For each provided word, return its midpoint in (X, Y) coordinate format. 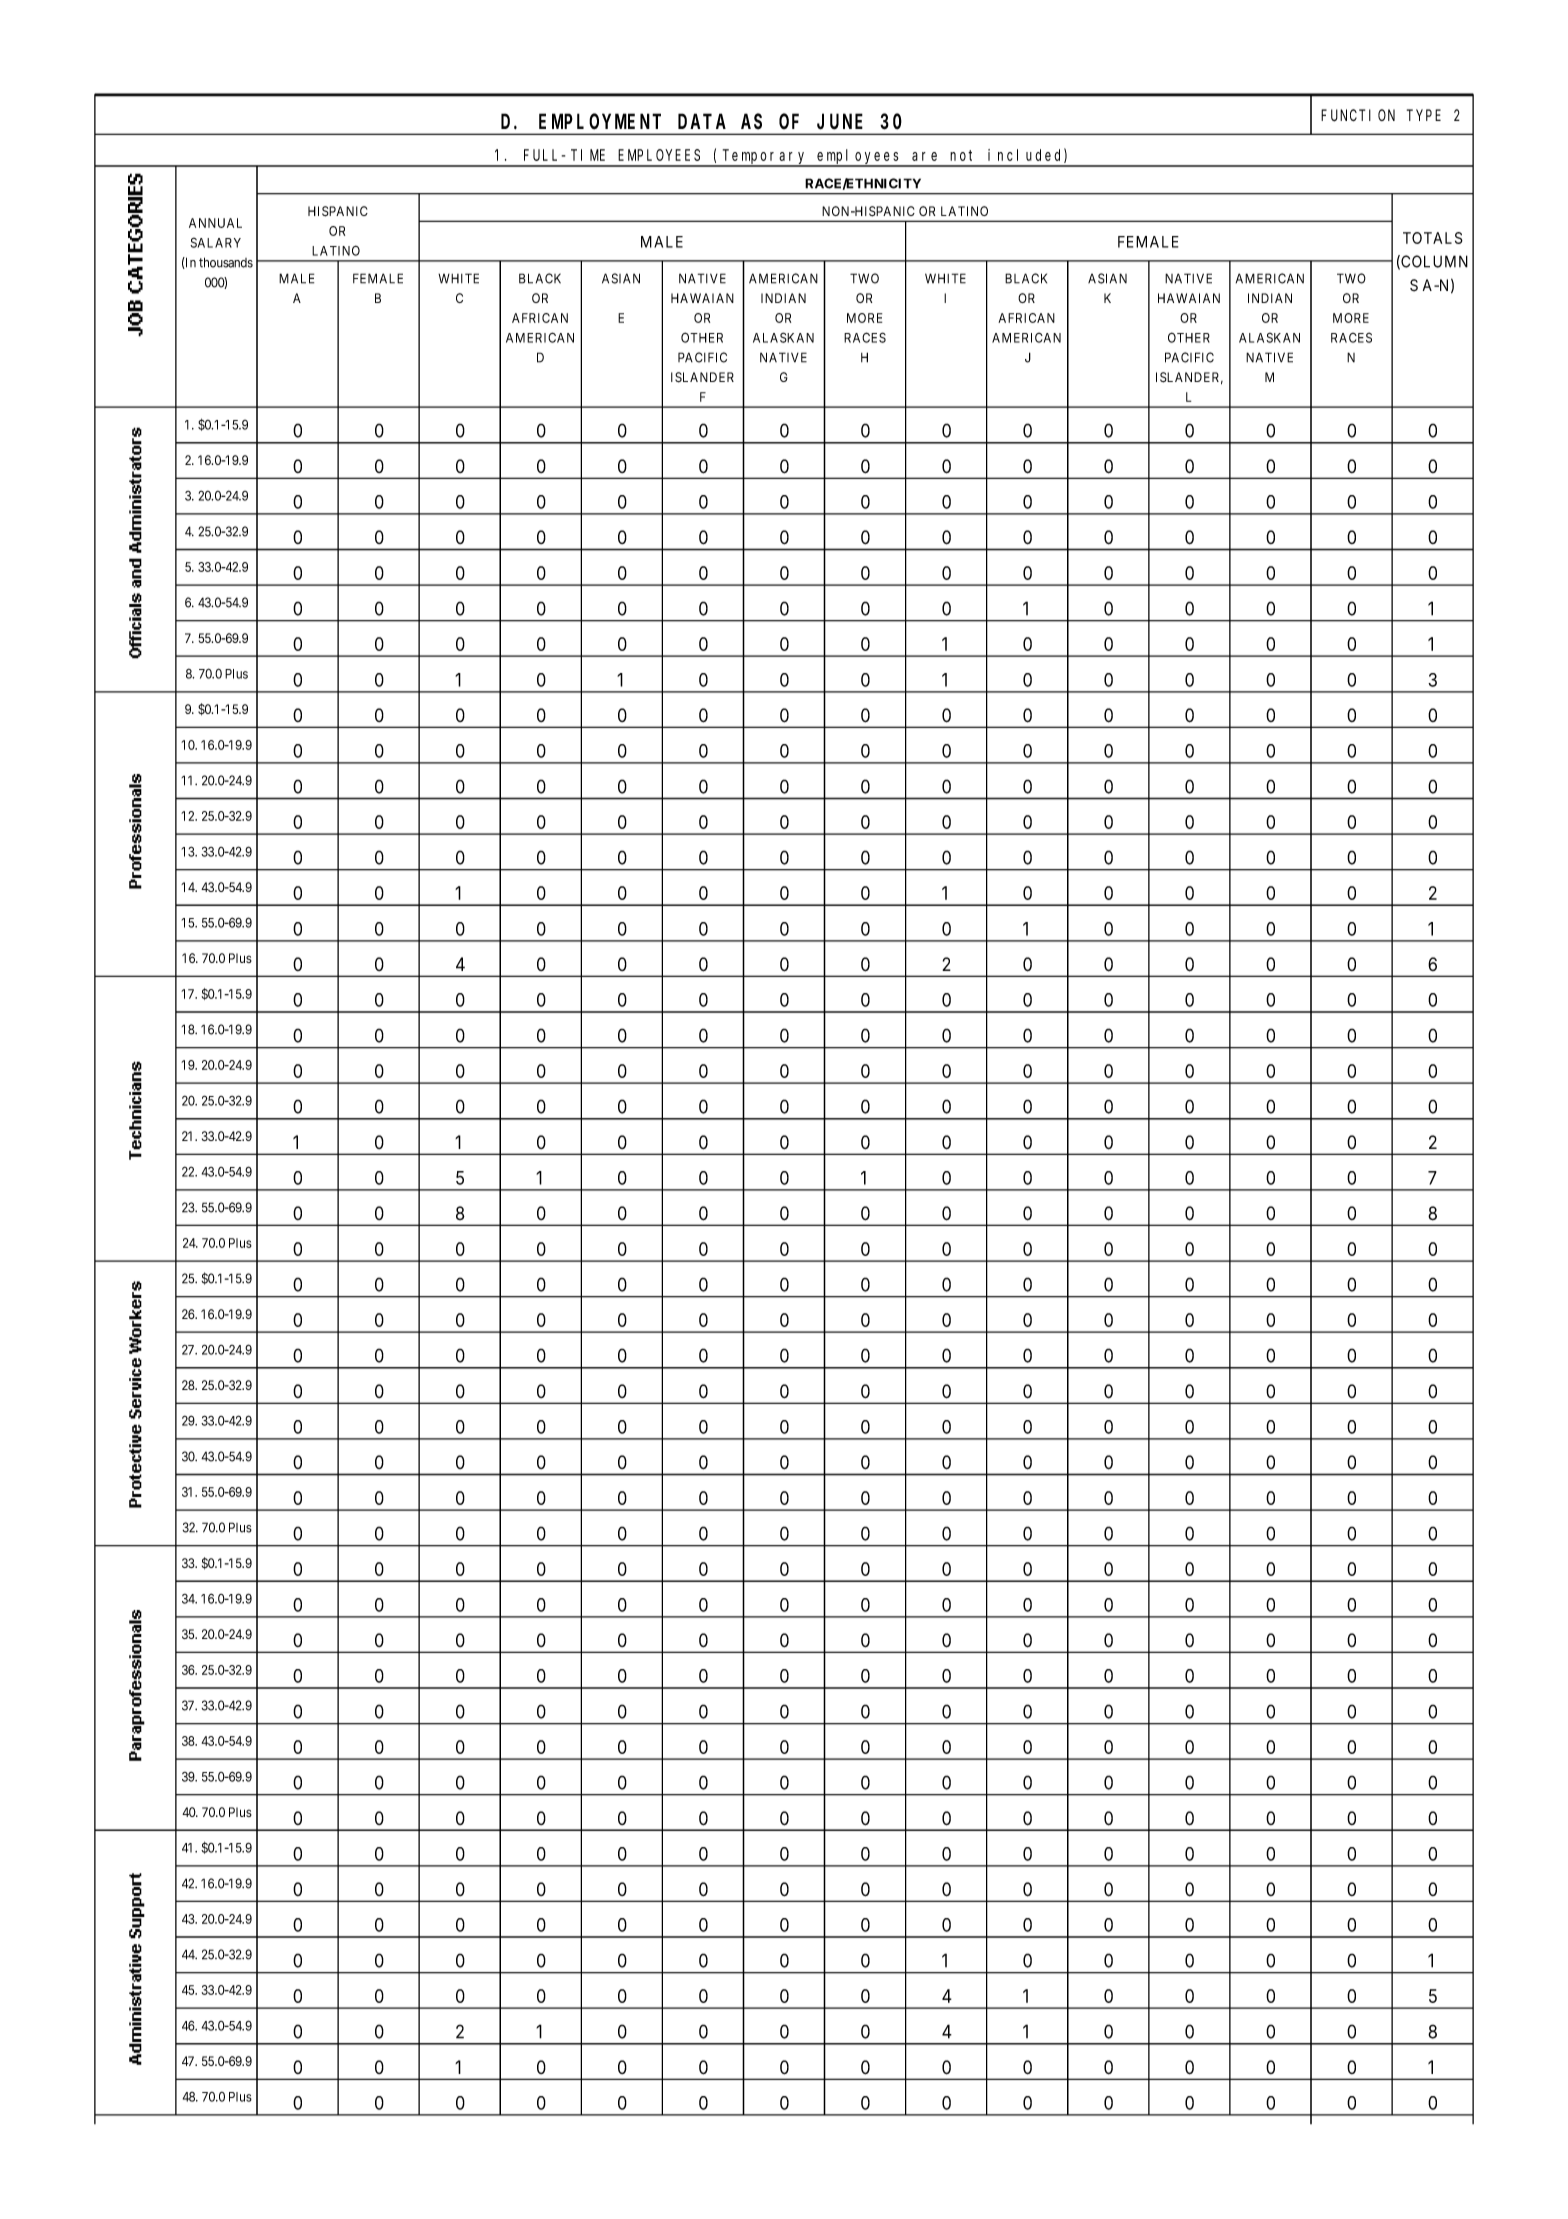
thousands (226, 262)
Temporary (765, 157)
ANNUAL (215, 223)
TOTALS (1433, 238)
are (924, 156)
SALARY (215, 242)
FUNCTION (1358, 116)
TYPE (1424, 115)
